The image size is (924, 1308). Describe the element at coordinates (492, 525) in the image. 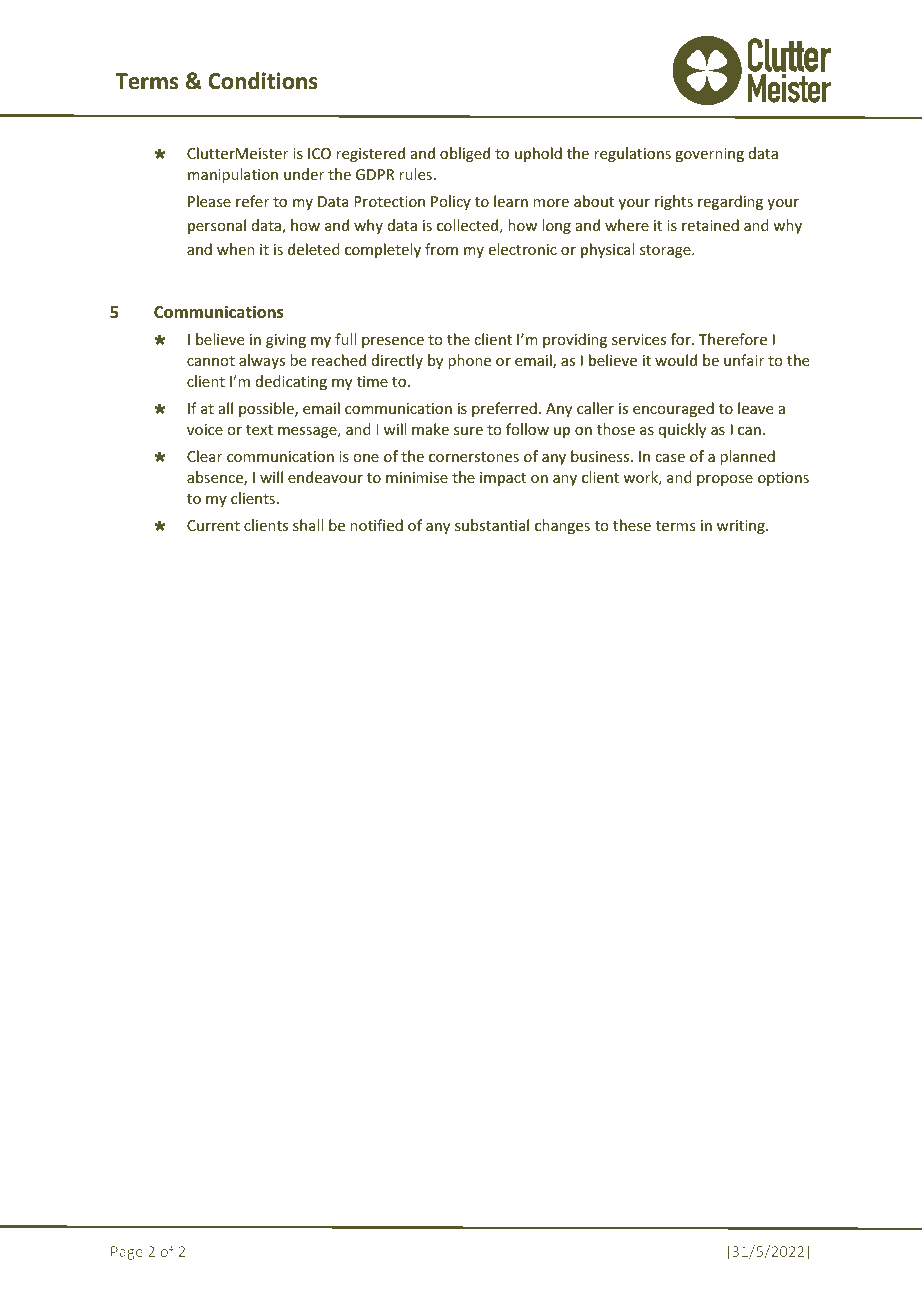

I see `substantial` at that location.
